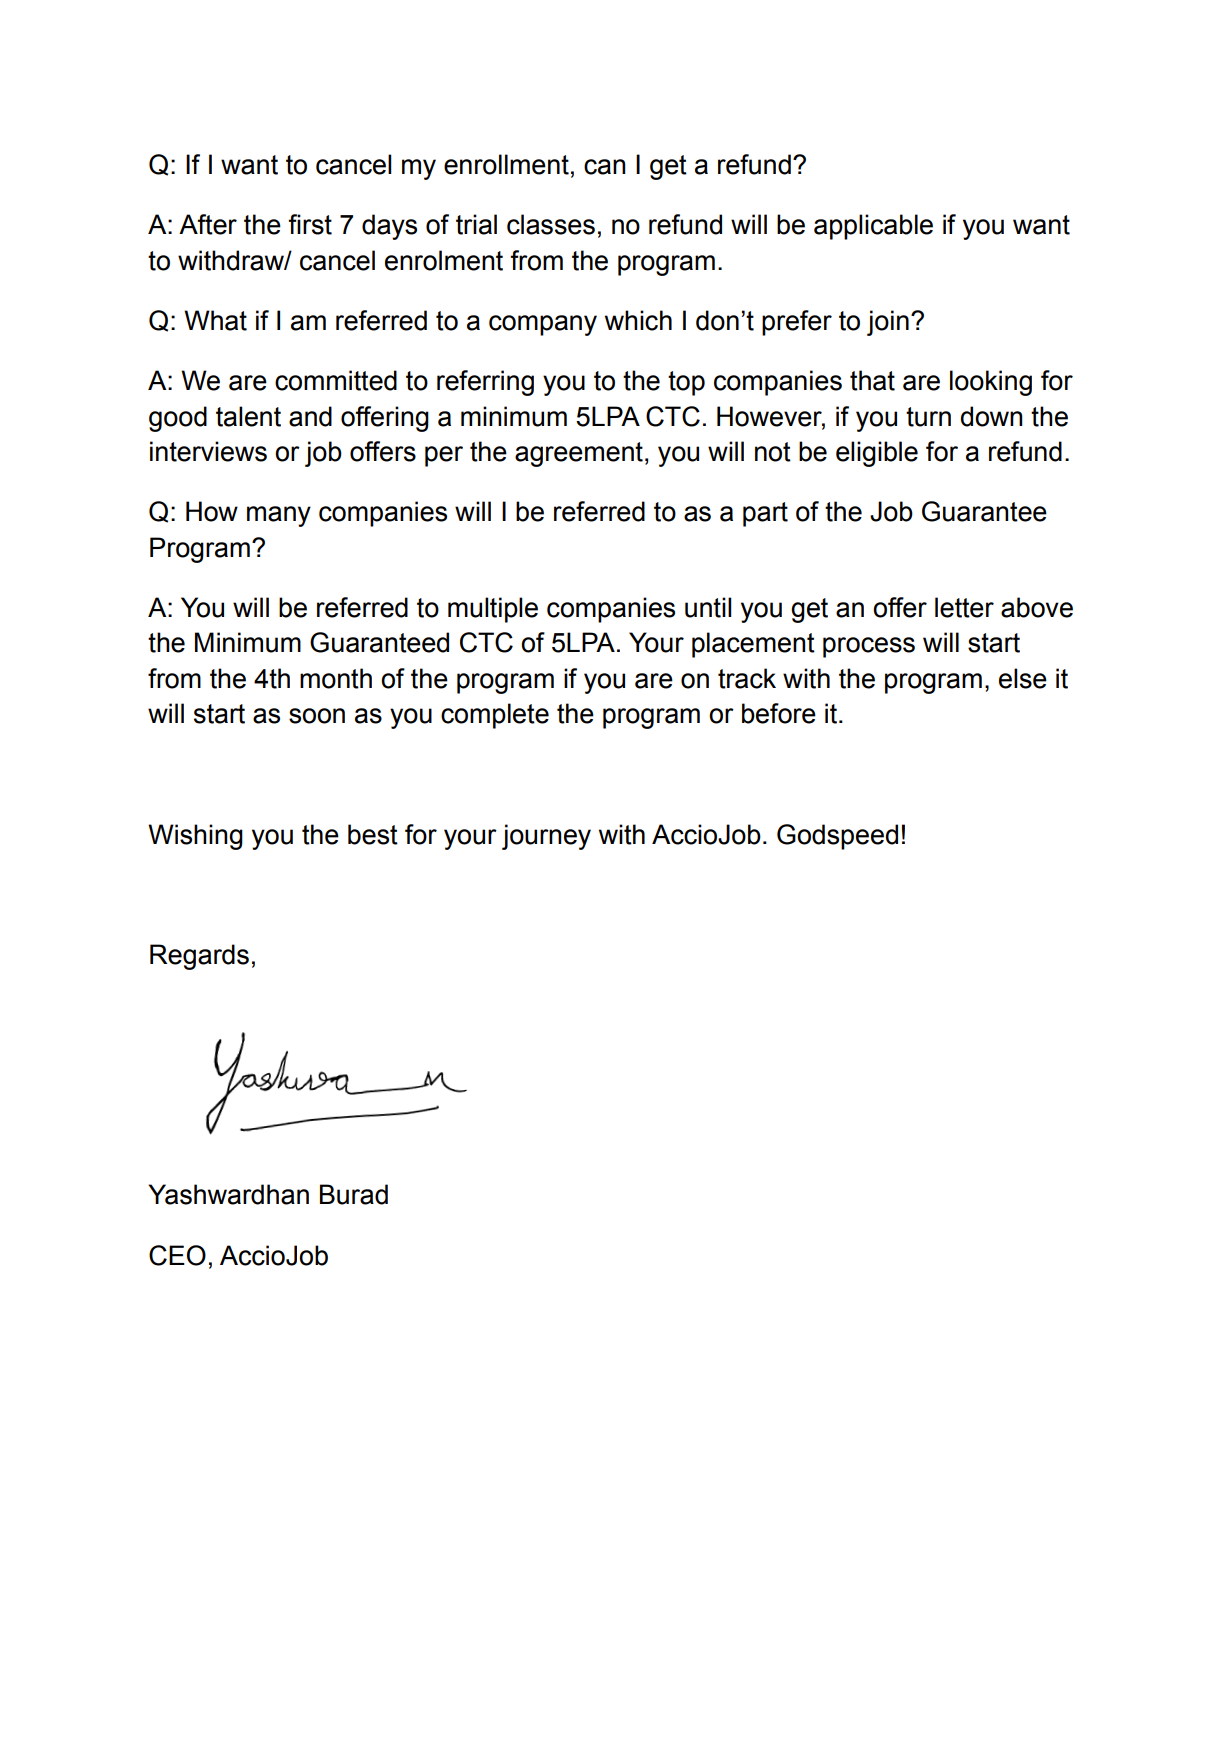 The width and height of the screenshot is (1230, 1738). What do you see at coordinates (373, 834) in the screenshot?
I see `best` at bounding box center [373, 834].
